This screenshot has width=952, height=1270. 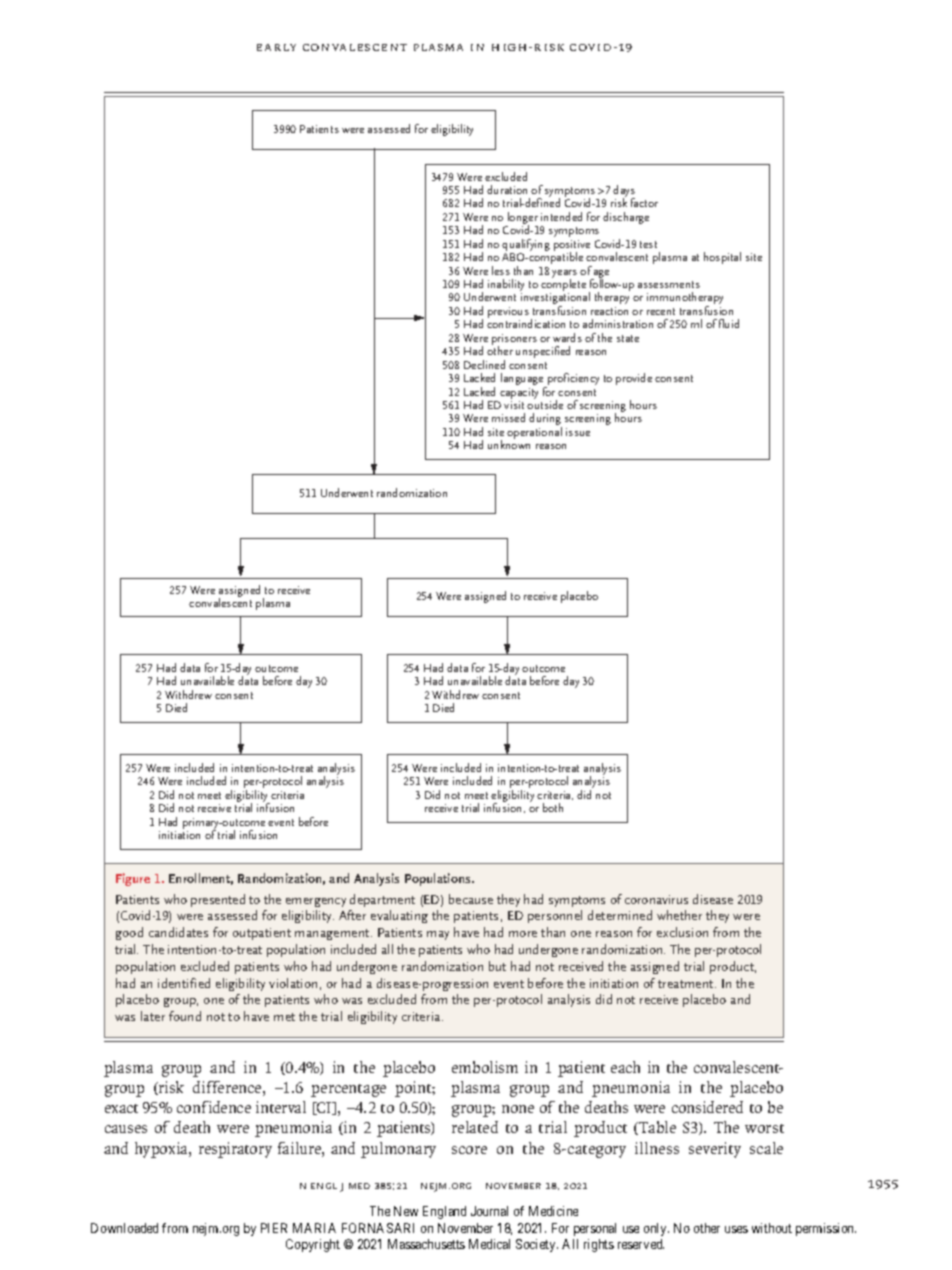 What do you see at coordinates (553, 807) in the screenshot?
I see `both` at bounding box center [553, 807].
